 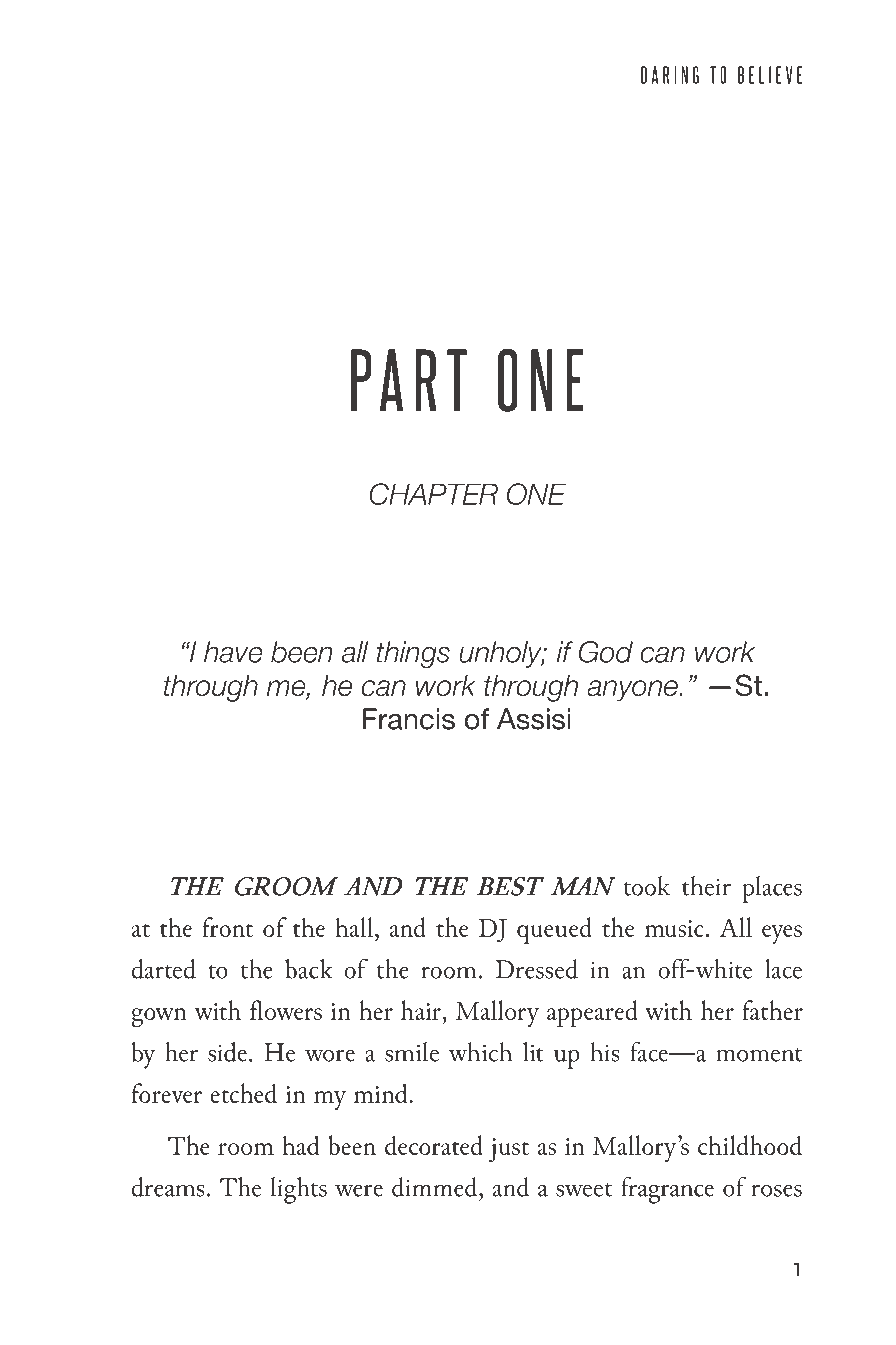 I want to click on BEST, so click(x=510, y=886).
